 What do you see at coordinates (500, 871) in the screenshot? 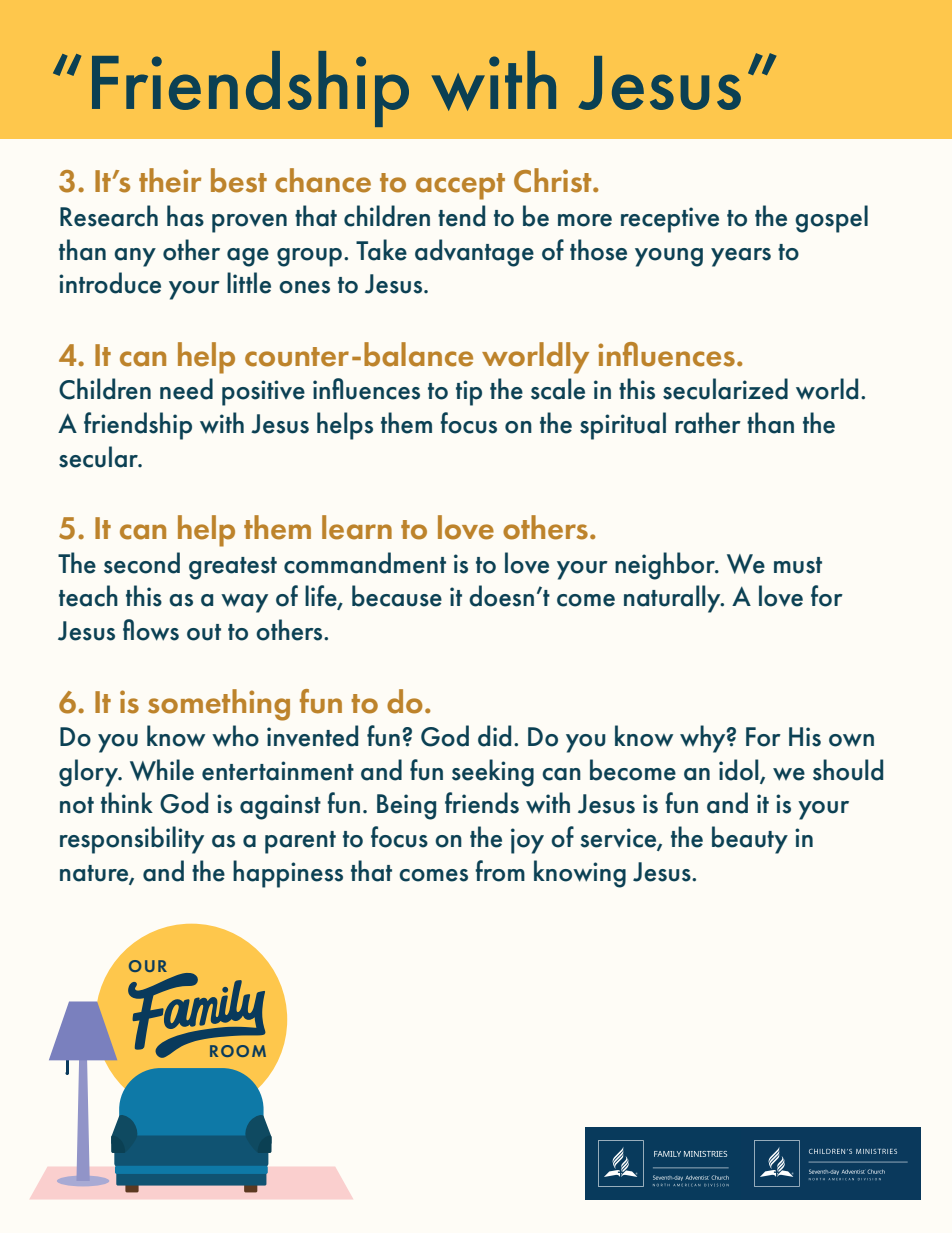
I see `from` at bounding box center [500, 871].
